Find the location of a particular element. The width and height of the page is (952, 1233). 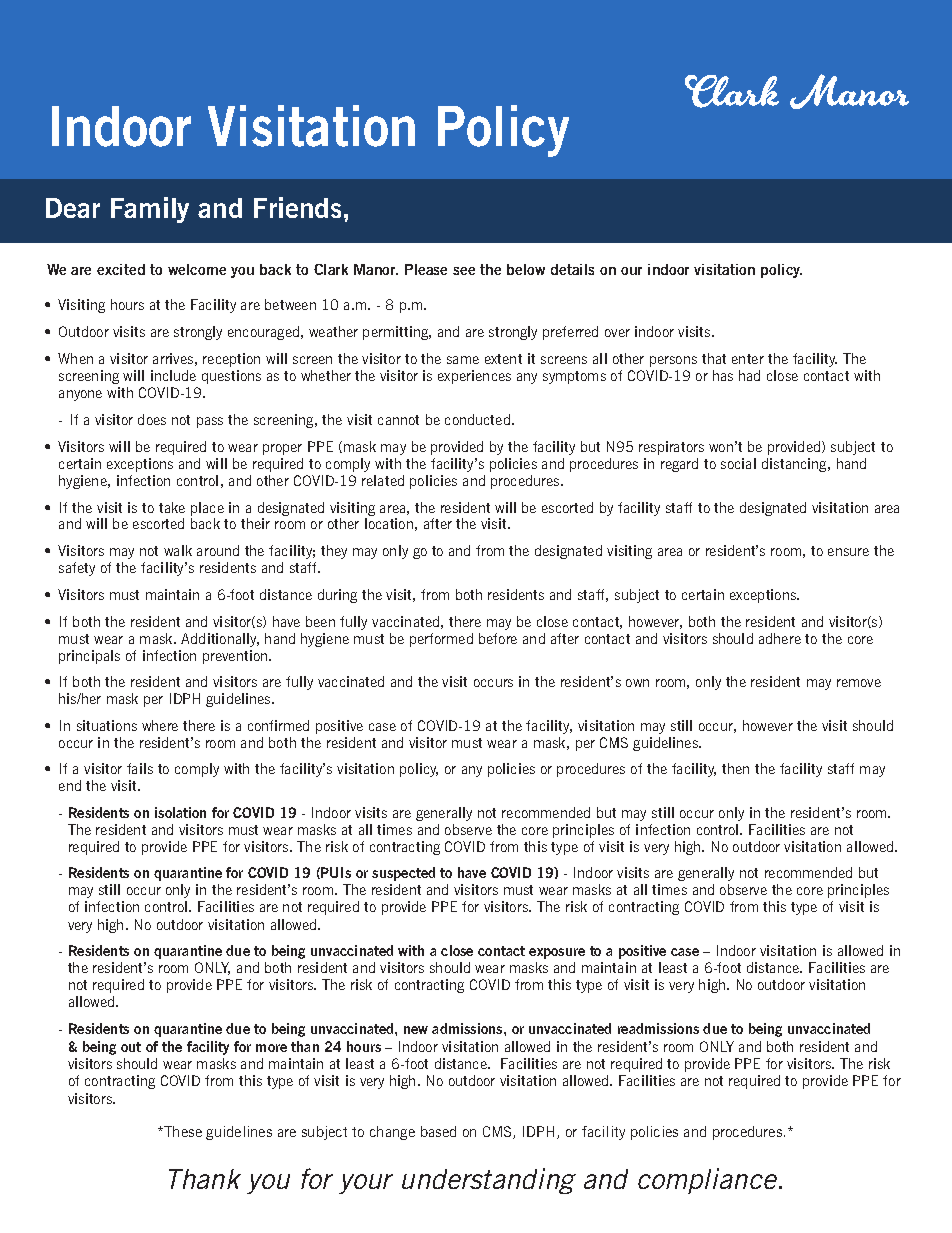

ensure is located at coordinates (848, 552).
